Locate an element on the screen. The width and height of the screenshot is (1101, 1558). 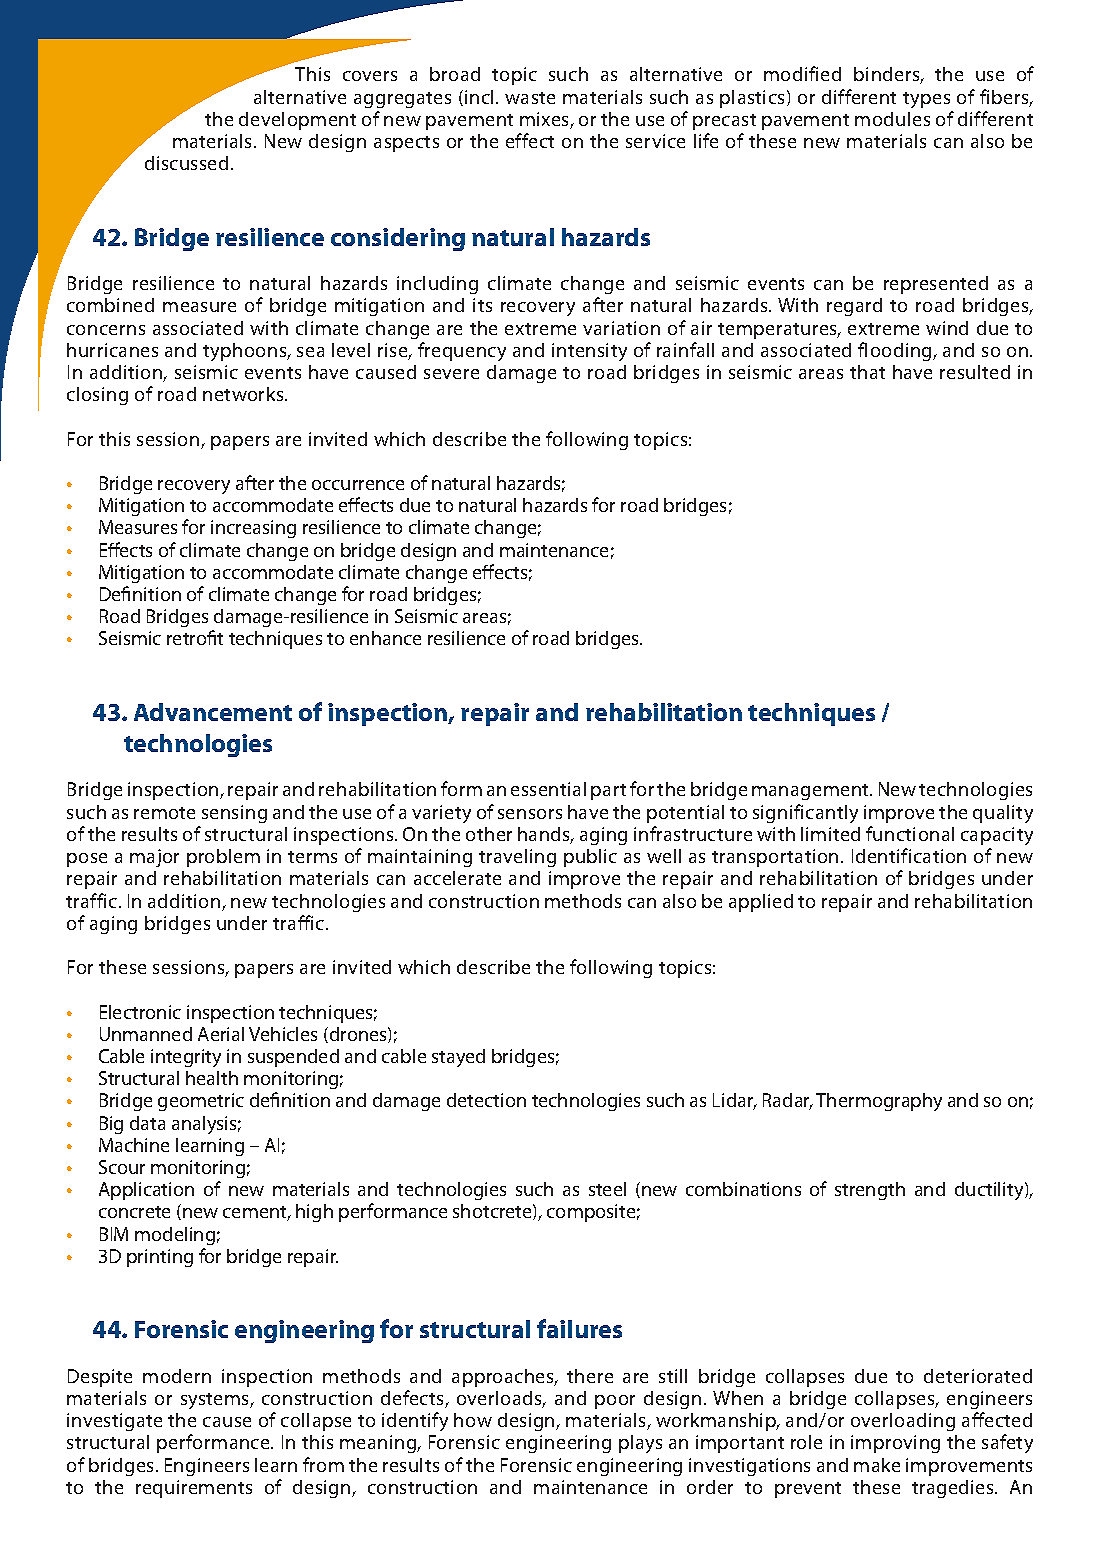
requirements is located at coordinates (194, 1489).
